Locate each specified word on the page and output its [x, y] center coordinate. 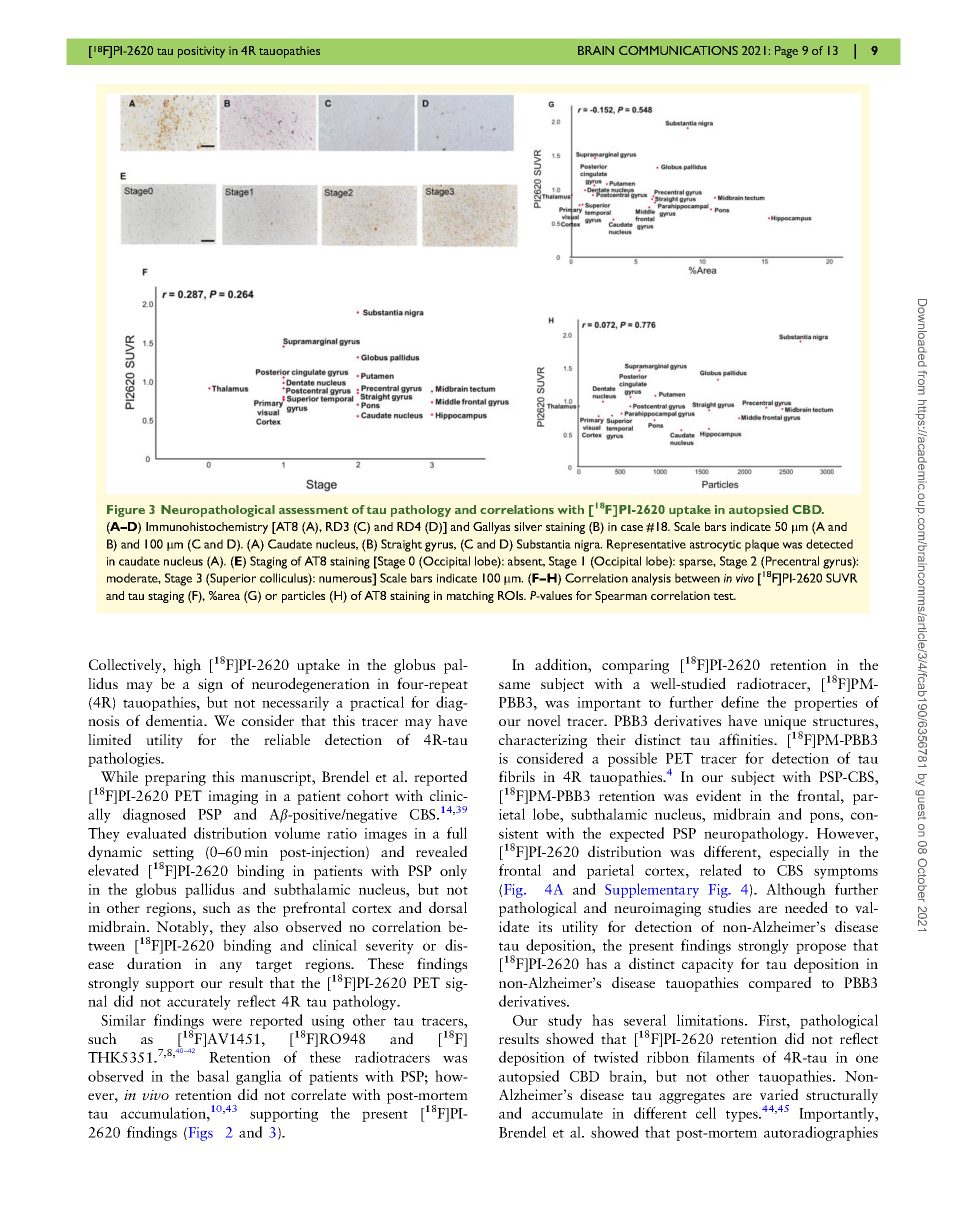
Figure [126, 511]
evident [718, 795]
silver [528, 526]
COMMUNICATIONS [678, 50]
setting [173, 854]
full [457, 833]
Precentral [791, 561]
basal [213, 1076]
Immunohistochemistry [207, 528]
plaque [762, 545]
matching [470, 597]
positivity [201, 52]
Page [786, 52]
